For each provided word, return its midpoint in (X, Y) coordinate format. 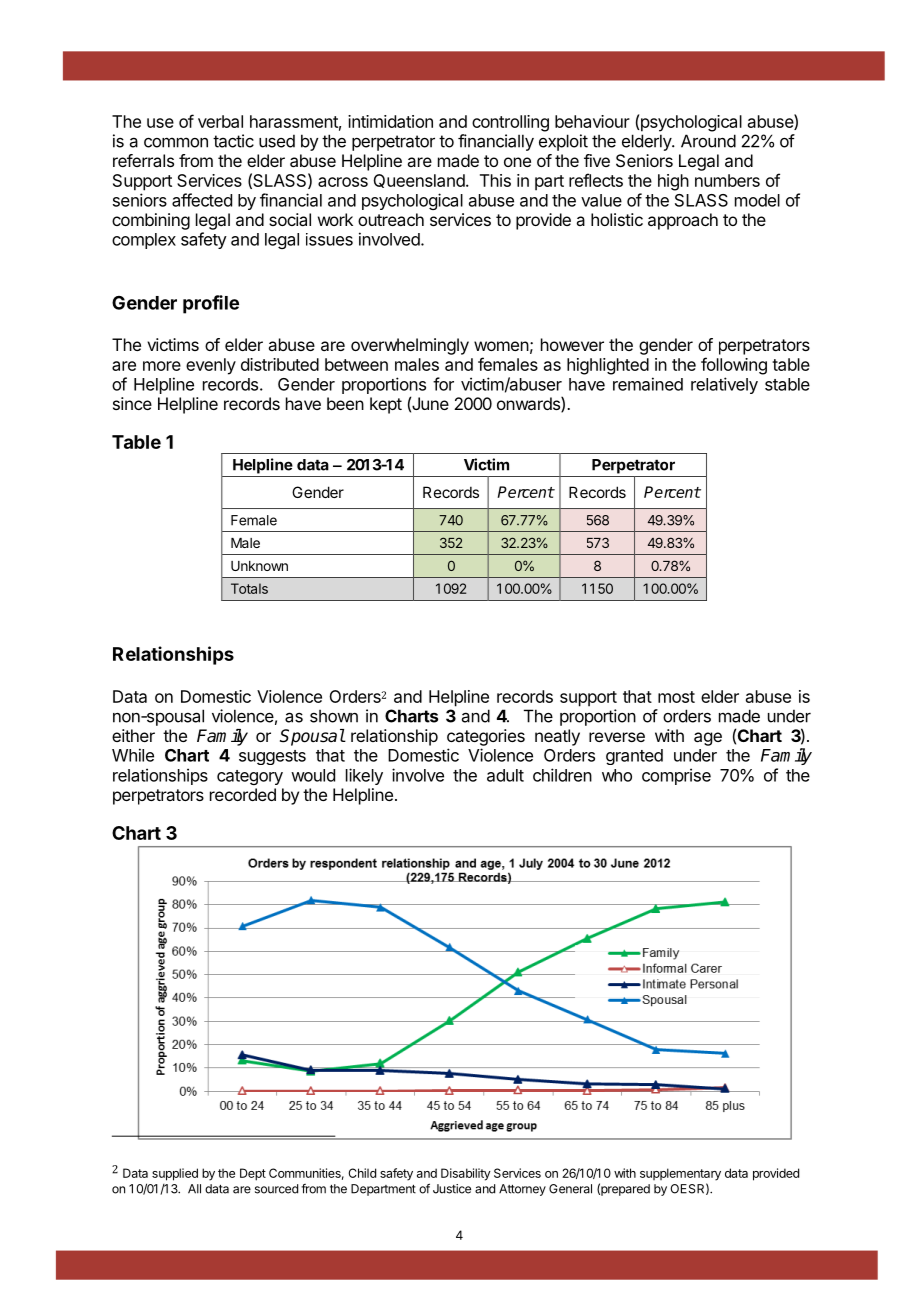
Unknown (259, 566)
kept (386, 405)
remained (648, 384)
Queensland (419, 181)
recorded (243, 794)
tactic (233, 141)
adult (505, 775)
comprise (676, 776)
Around (708, 141)
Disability (466, 1174)
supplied (175, 1174)
